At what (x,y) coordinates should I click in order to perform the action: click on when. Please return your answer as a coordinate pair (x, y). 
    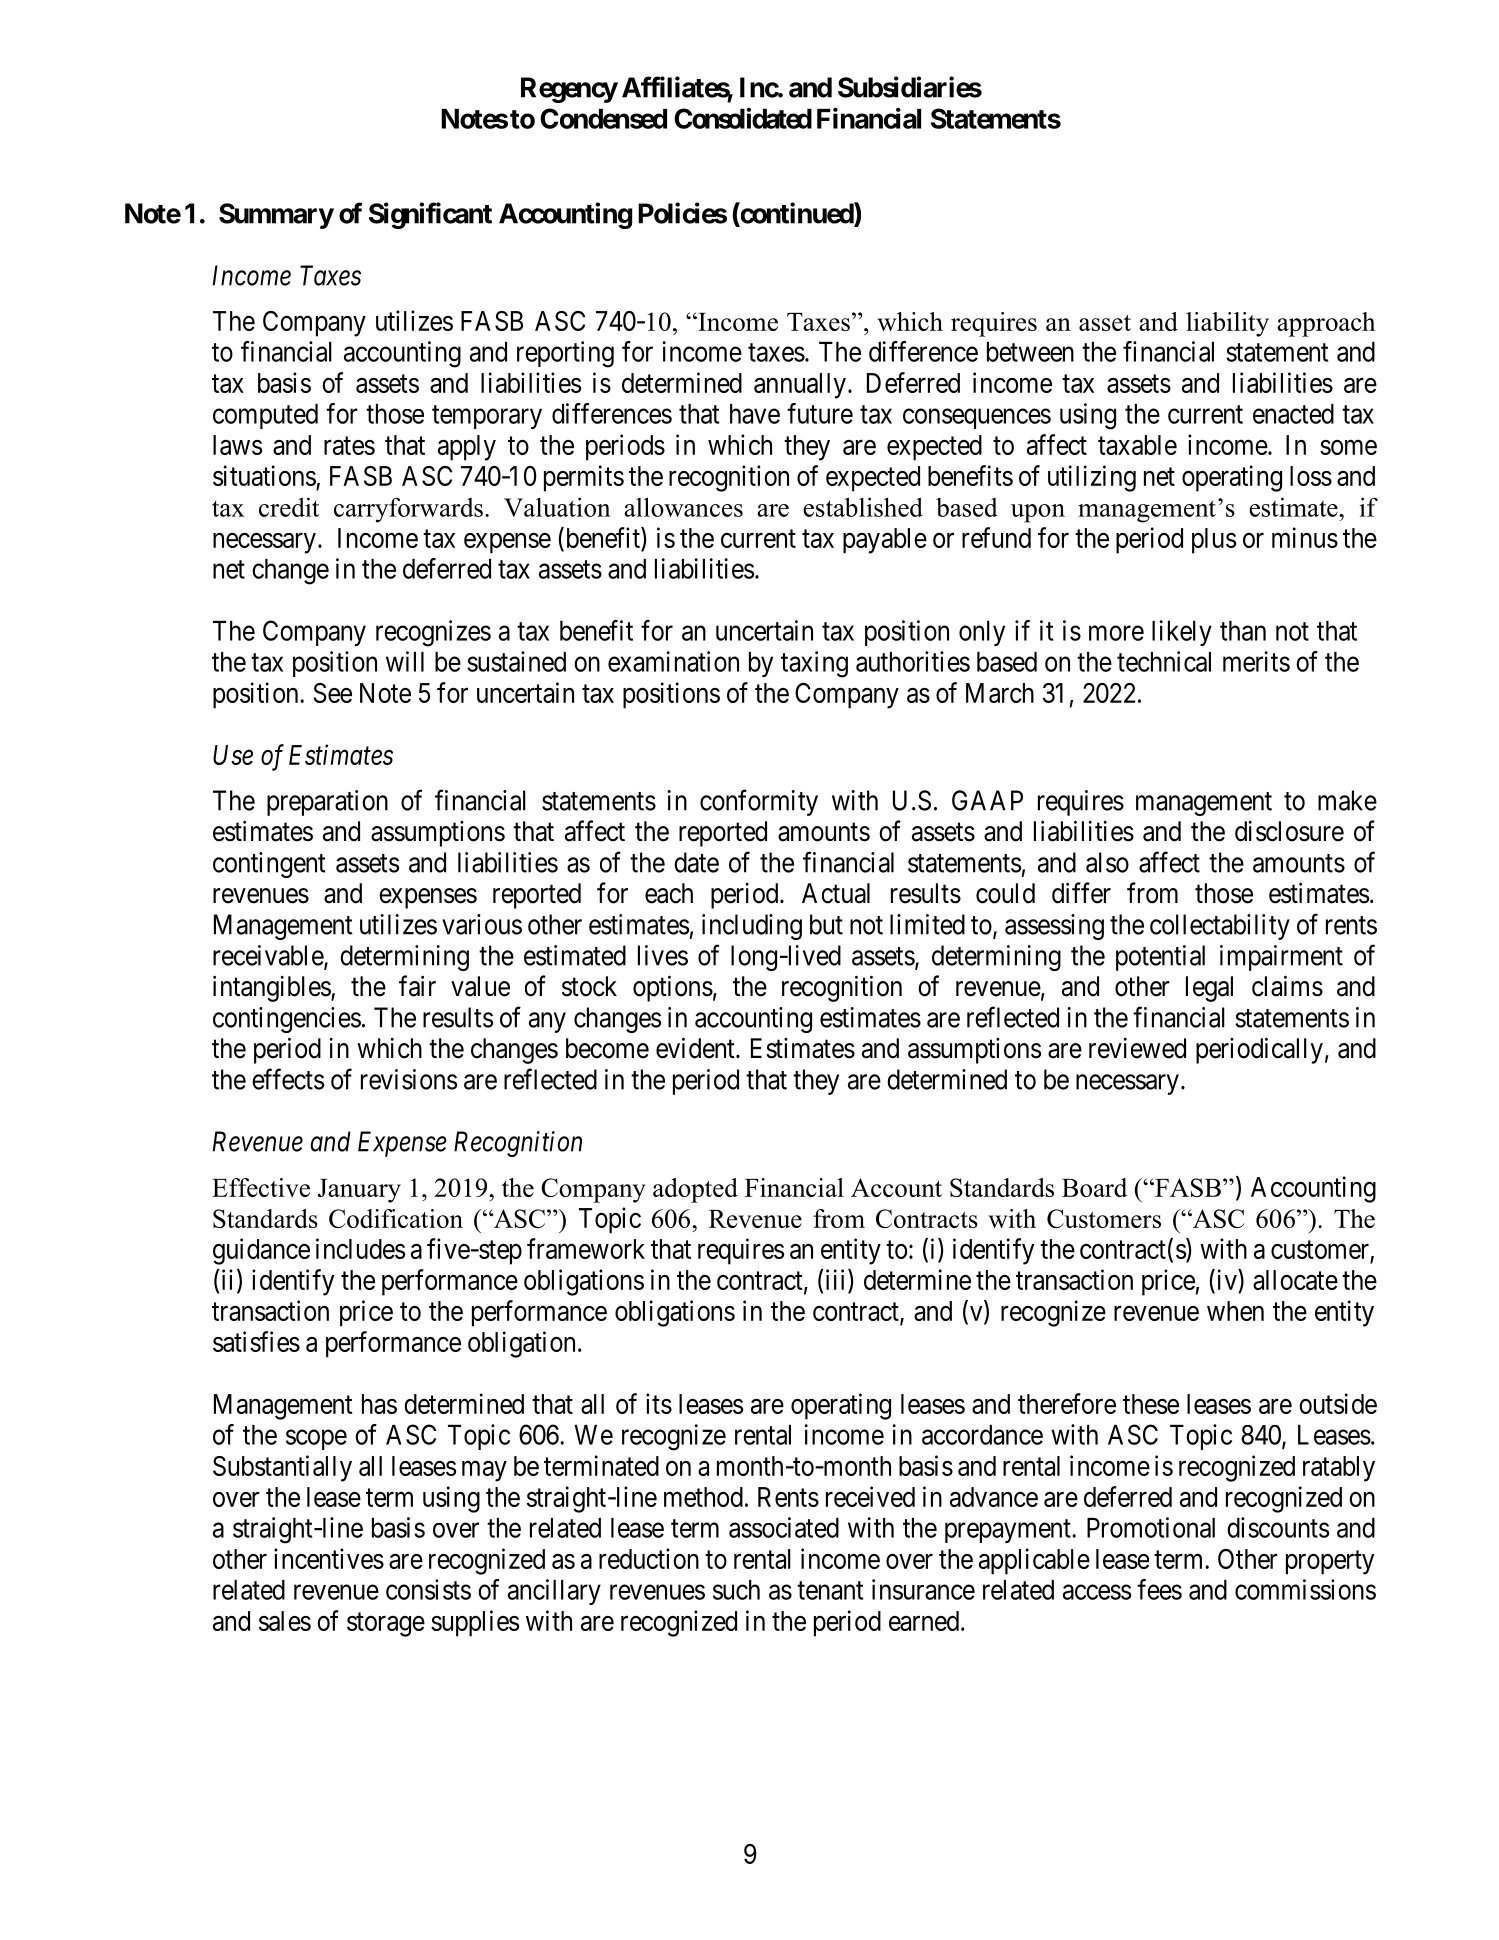
    Looking at the image, I should click on (1235, 1311).
